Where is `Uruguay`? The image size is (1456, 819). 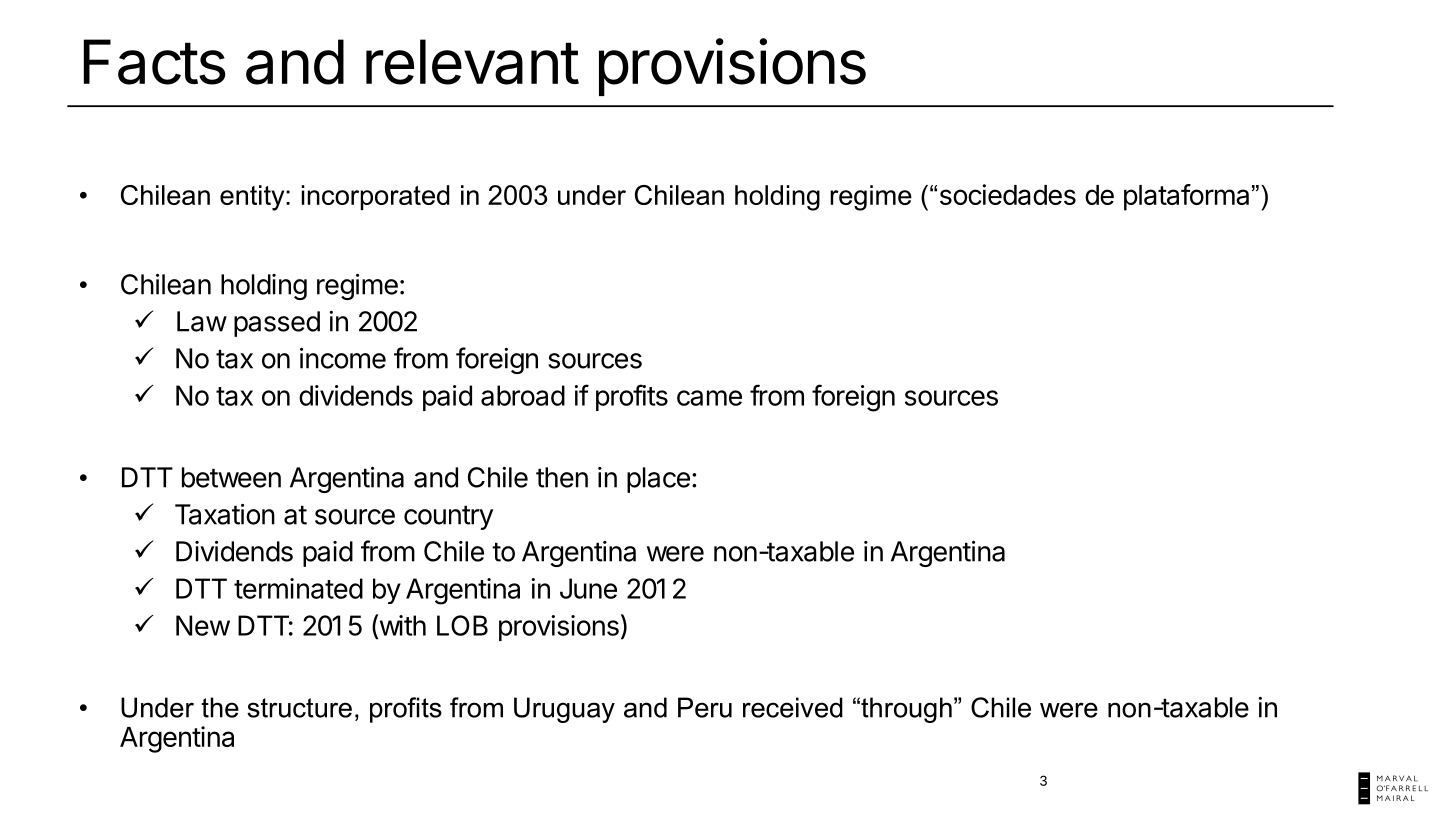 Uruguay is located at coordinates (564, 710).
